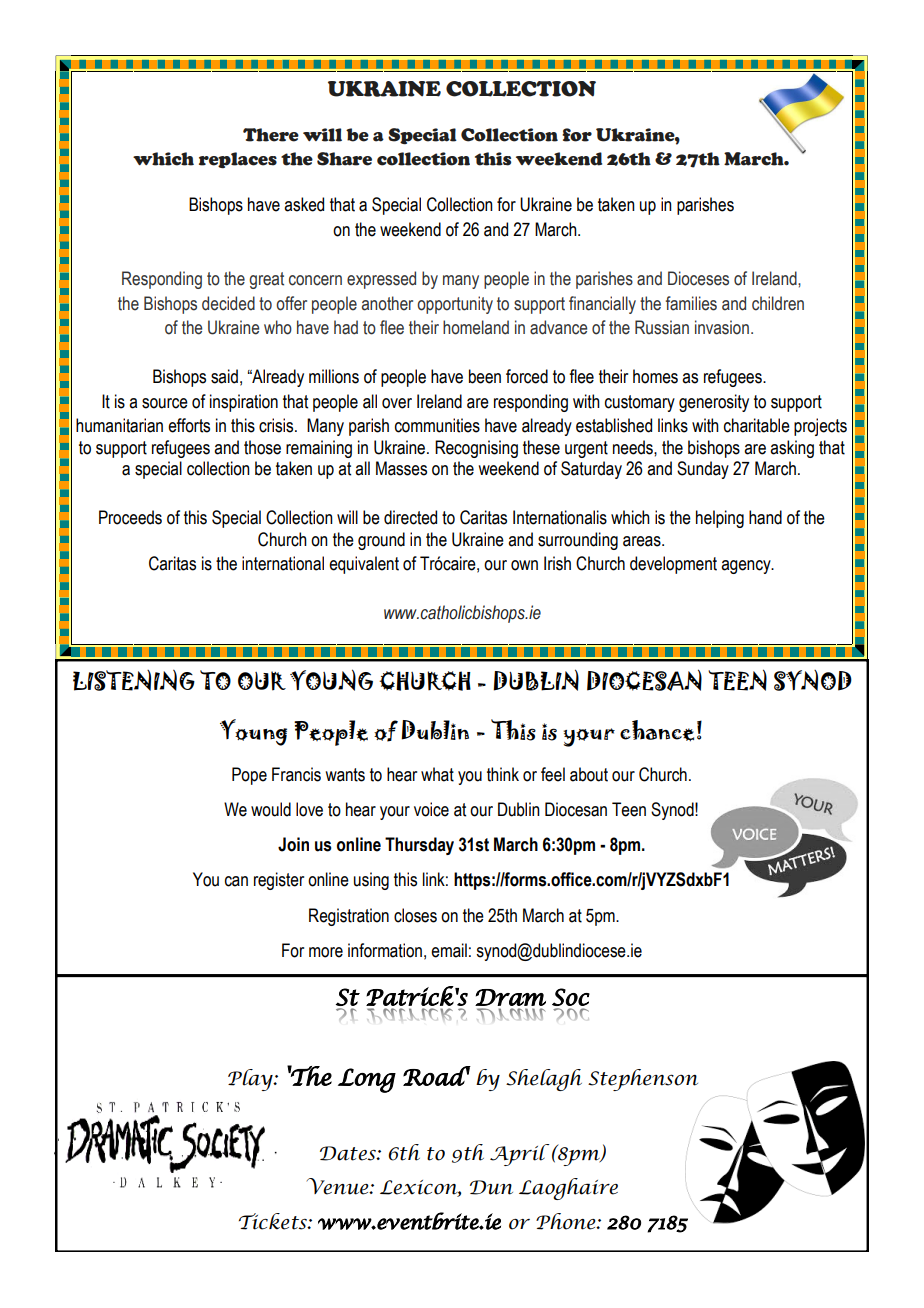  Describe the element at coordinates (238, 160) in the screenshot. I see `replaces` at that location.
